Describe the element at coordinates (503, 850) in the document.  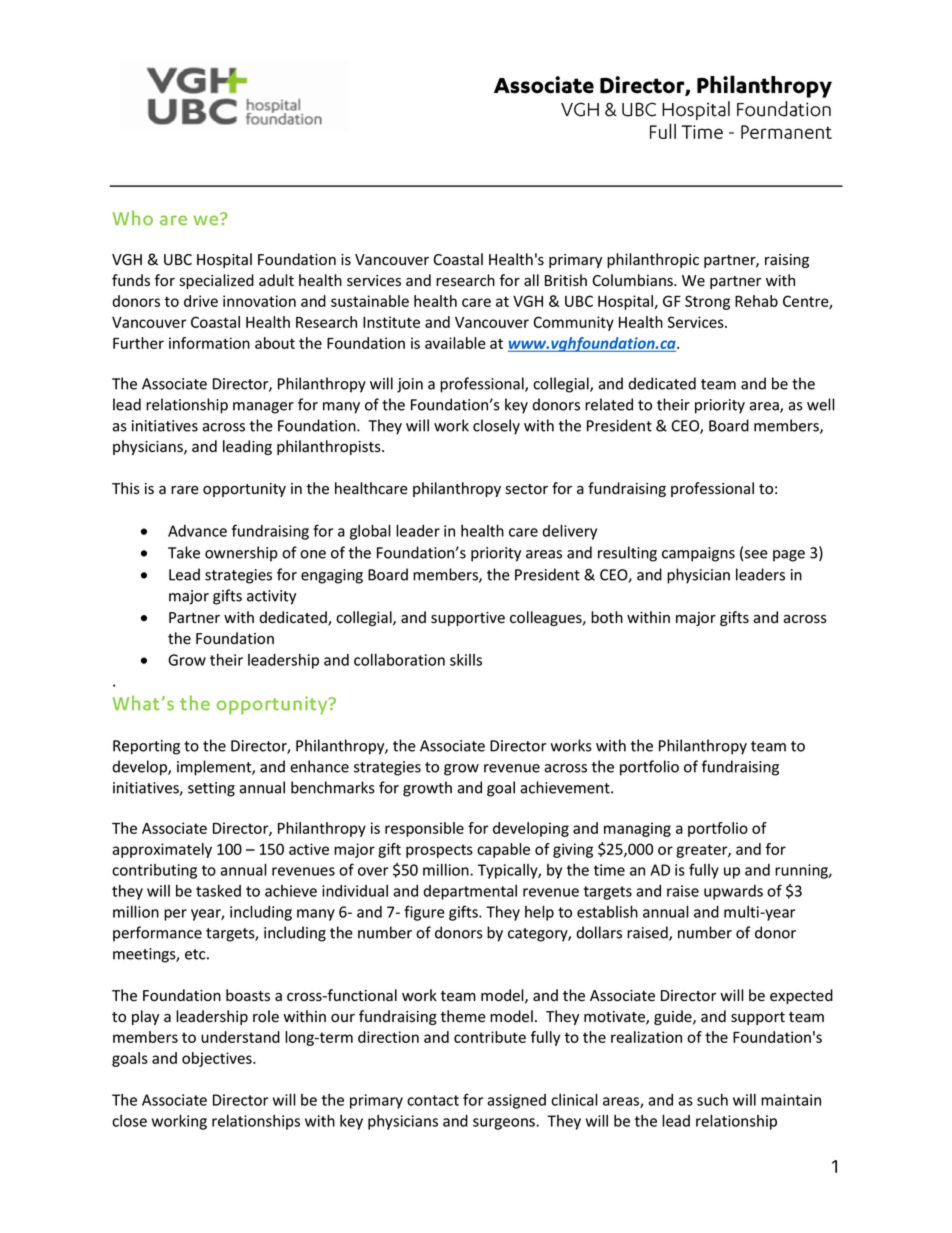
I see `capable` at that location.
